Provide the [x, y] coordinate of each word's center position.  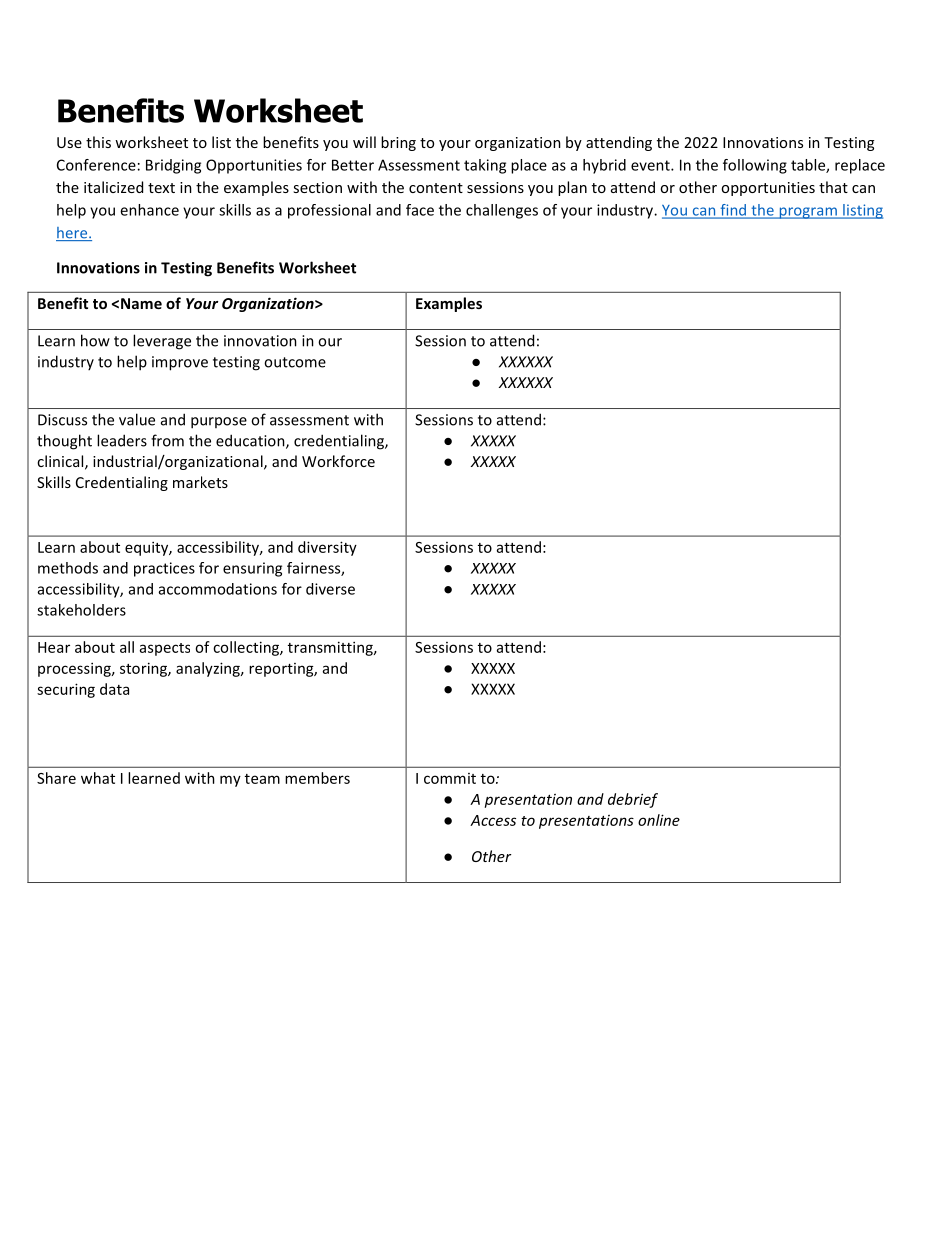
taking [485, 166]
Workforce [338, 461]
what [98, 778]
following [755, 166]
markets [200, 482]
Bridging [173, 166]
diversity [327, 548]
